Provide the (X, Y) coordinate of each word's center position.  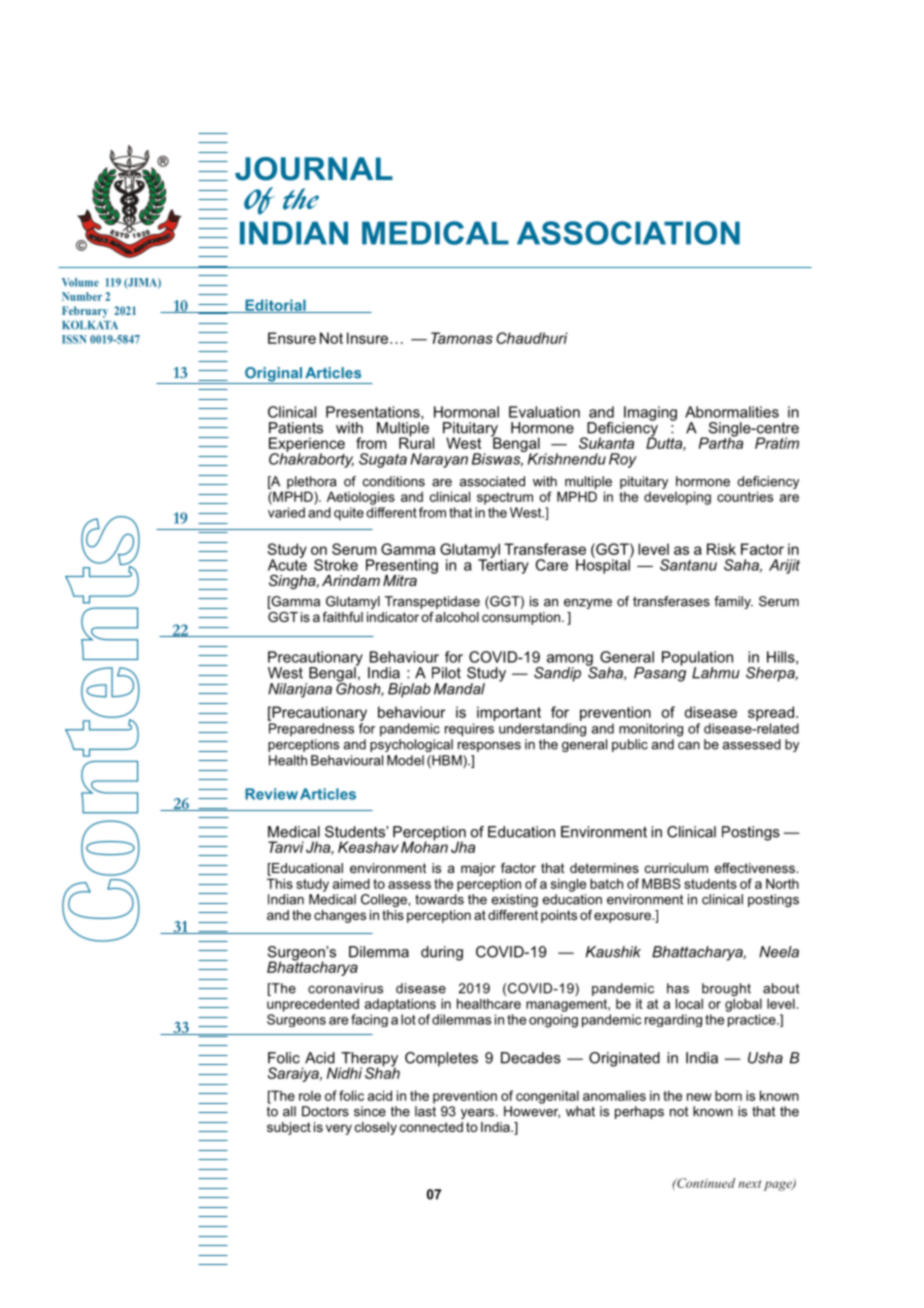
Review (271, 794)
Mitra (400, 580)
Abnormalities (732, 412)
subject (289, 1128)
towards (439, 899)
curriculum (676, 868)
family (733, 602)
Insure (369, 338)
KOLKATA (90, 325)
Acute (287, 564)
